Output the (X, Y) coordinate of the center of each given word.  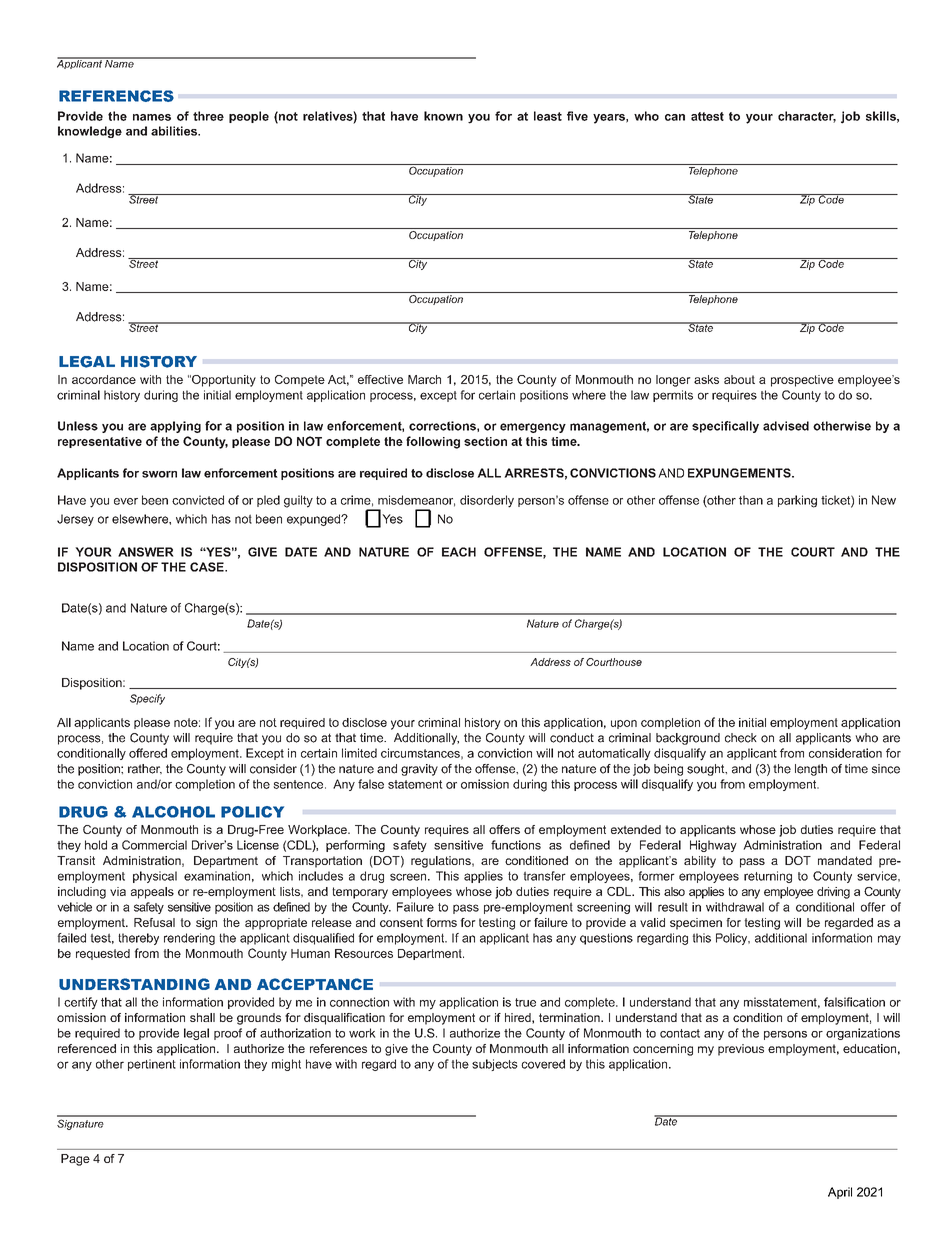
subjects (495, 1065)
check (741, 738)
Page (75, 1160)
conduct (572, 738)
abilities (175, 131)
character (807, 117)
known (443, 116)
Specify (147, 699)
